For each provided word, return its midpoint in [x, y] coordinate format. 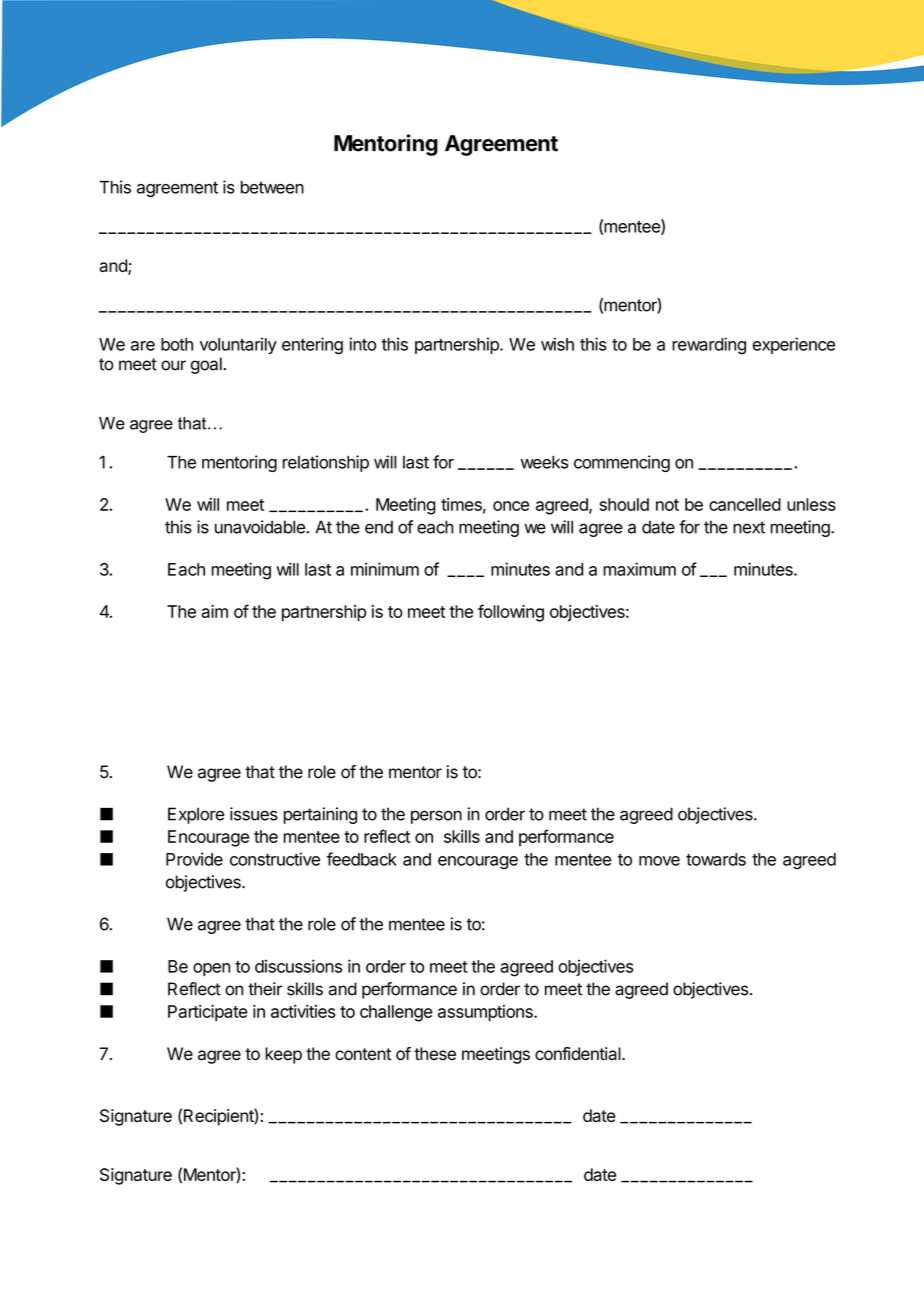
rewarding [709, 346]
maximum [639, 569]
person [436, 817]
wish [557, 344]
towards [716, 859]
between [272, 187]
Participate [207, 1013]
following [511, 613]
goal [207, 365]
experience [794, 345]
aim [214, 611]
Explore [196, 815]
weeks [544, 462]
